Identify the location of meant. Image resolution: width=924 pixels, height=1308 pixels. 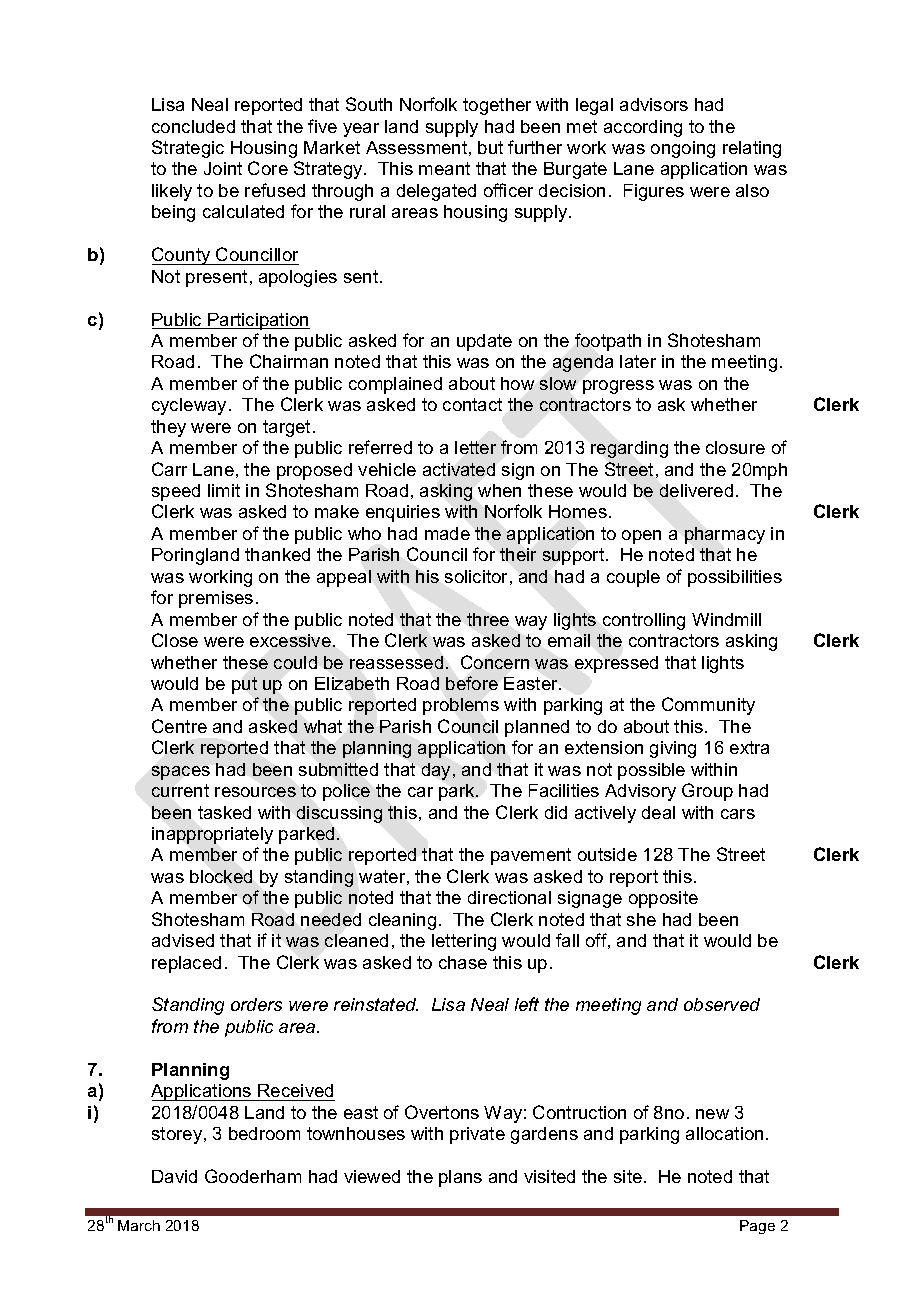
(444, 168).
